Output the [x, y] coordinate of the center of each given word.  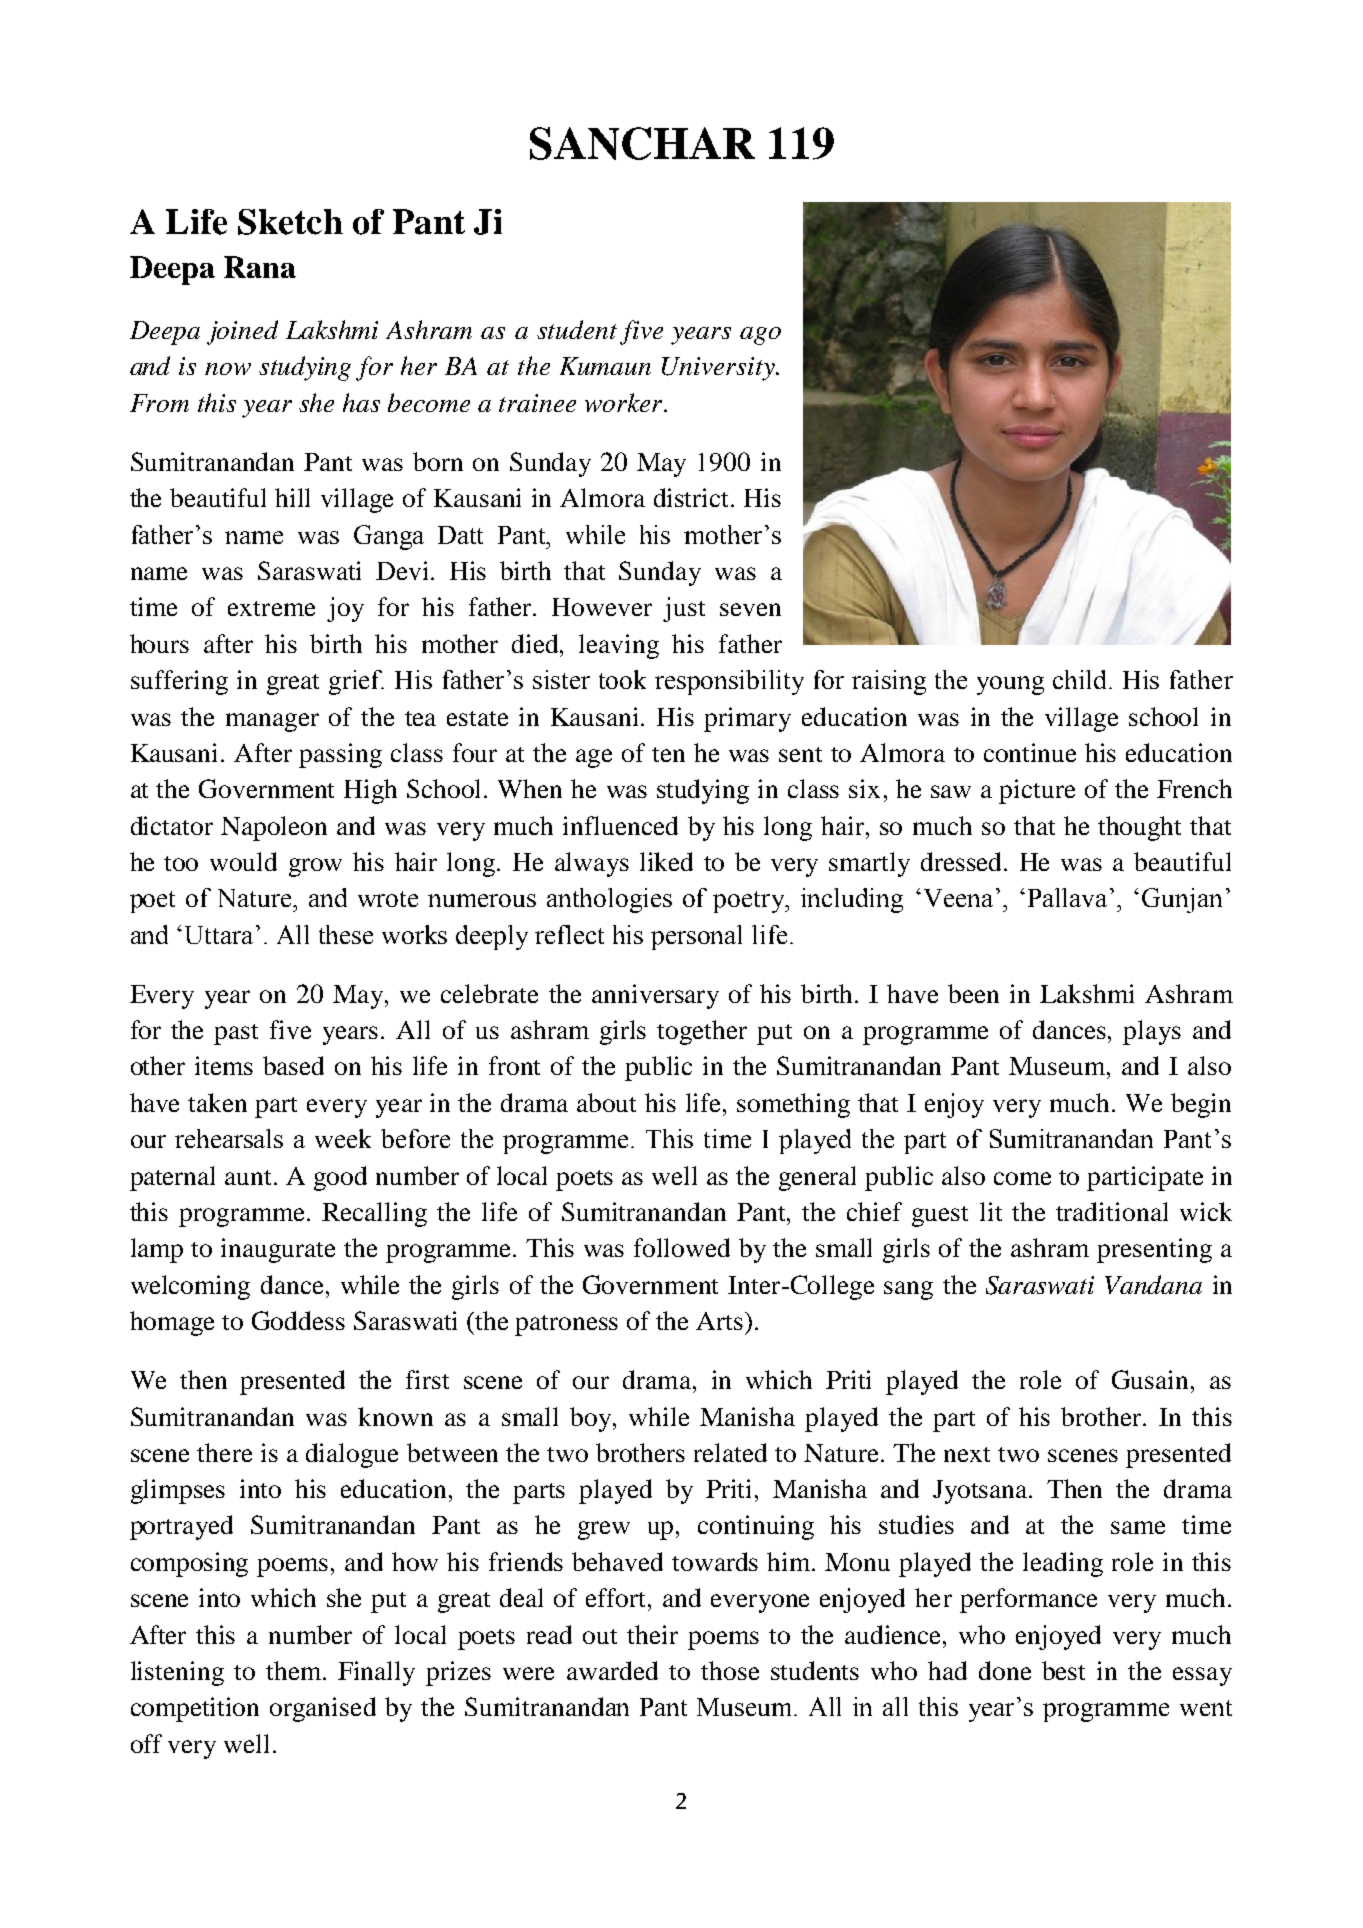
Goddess [298, 1320]
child [1081, 679]
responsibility [729, 682]
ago [760, 336]
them [295, 1670]
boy [592, 1419]
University [719, 369]
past [236, 1034]
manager [272, 722]
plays [1152, 1032]
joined [242, 332]
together [702, 1032]
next [967, 1454]
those [730, 1670]
